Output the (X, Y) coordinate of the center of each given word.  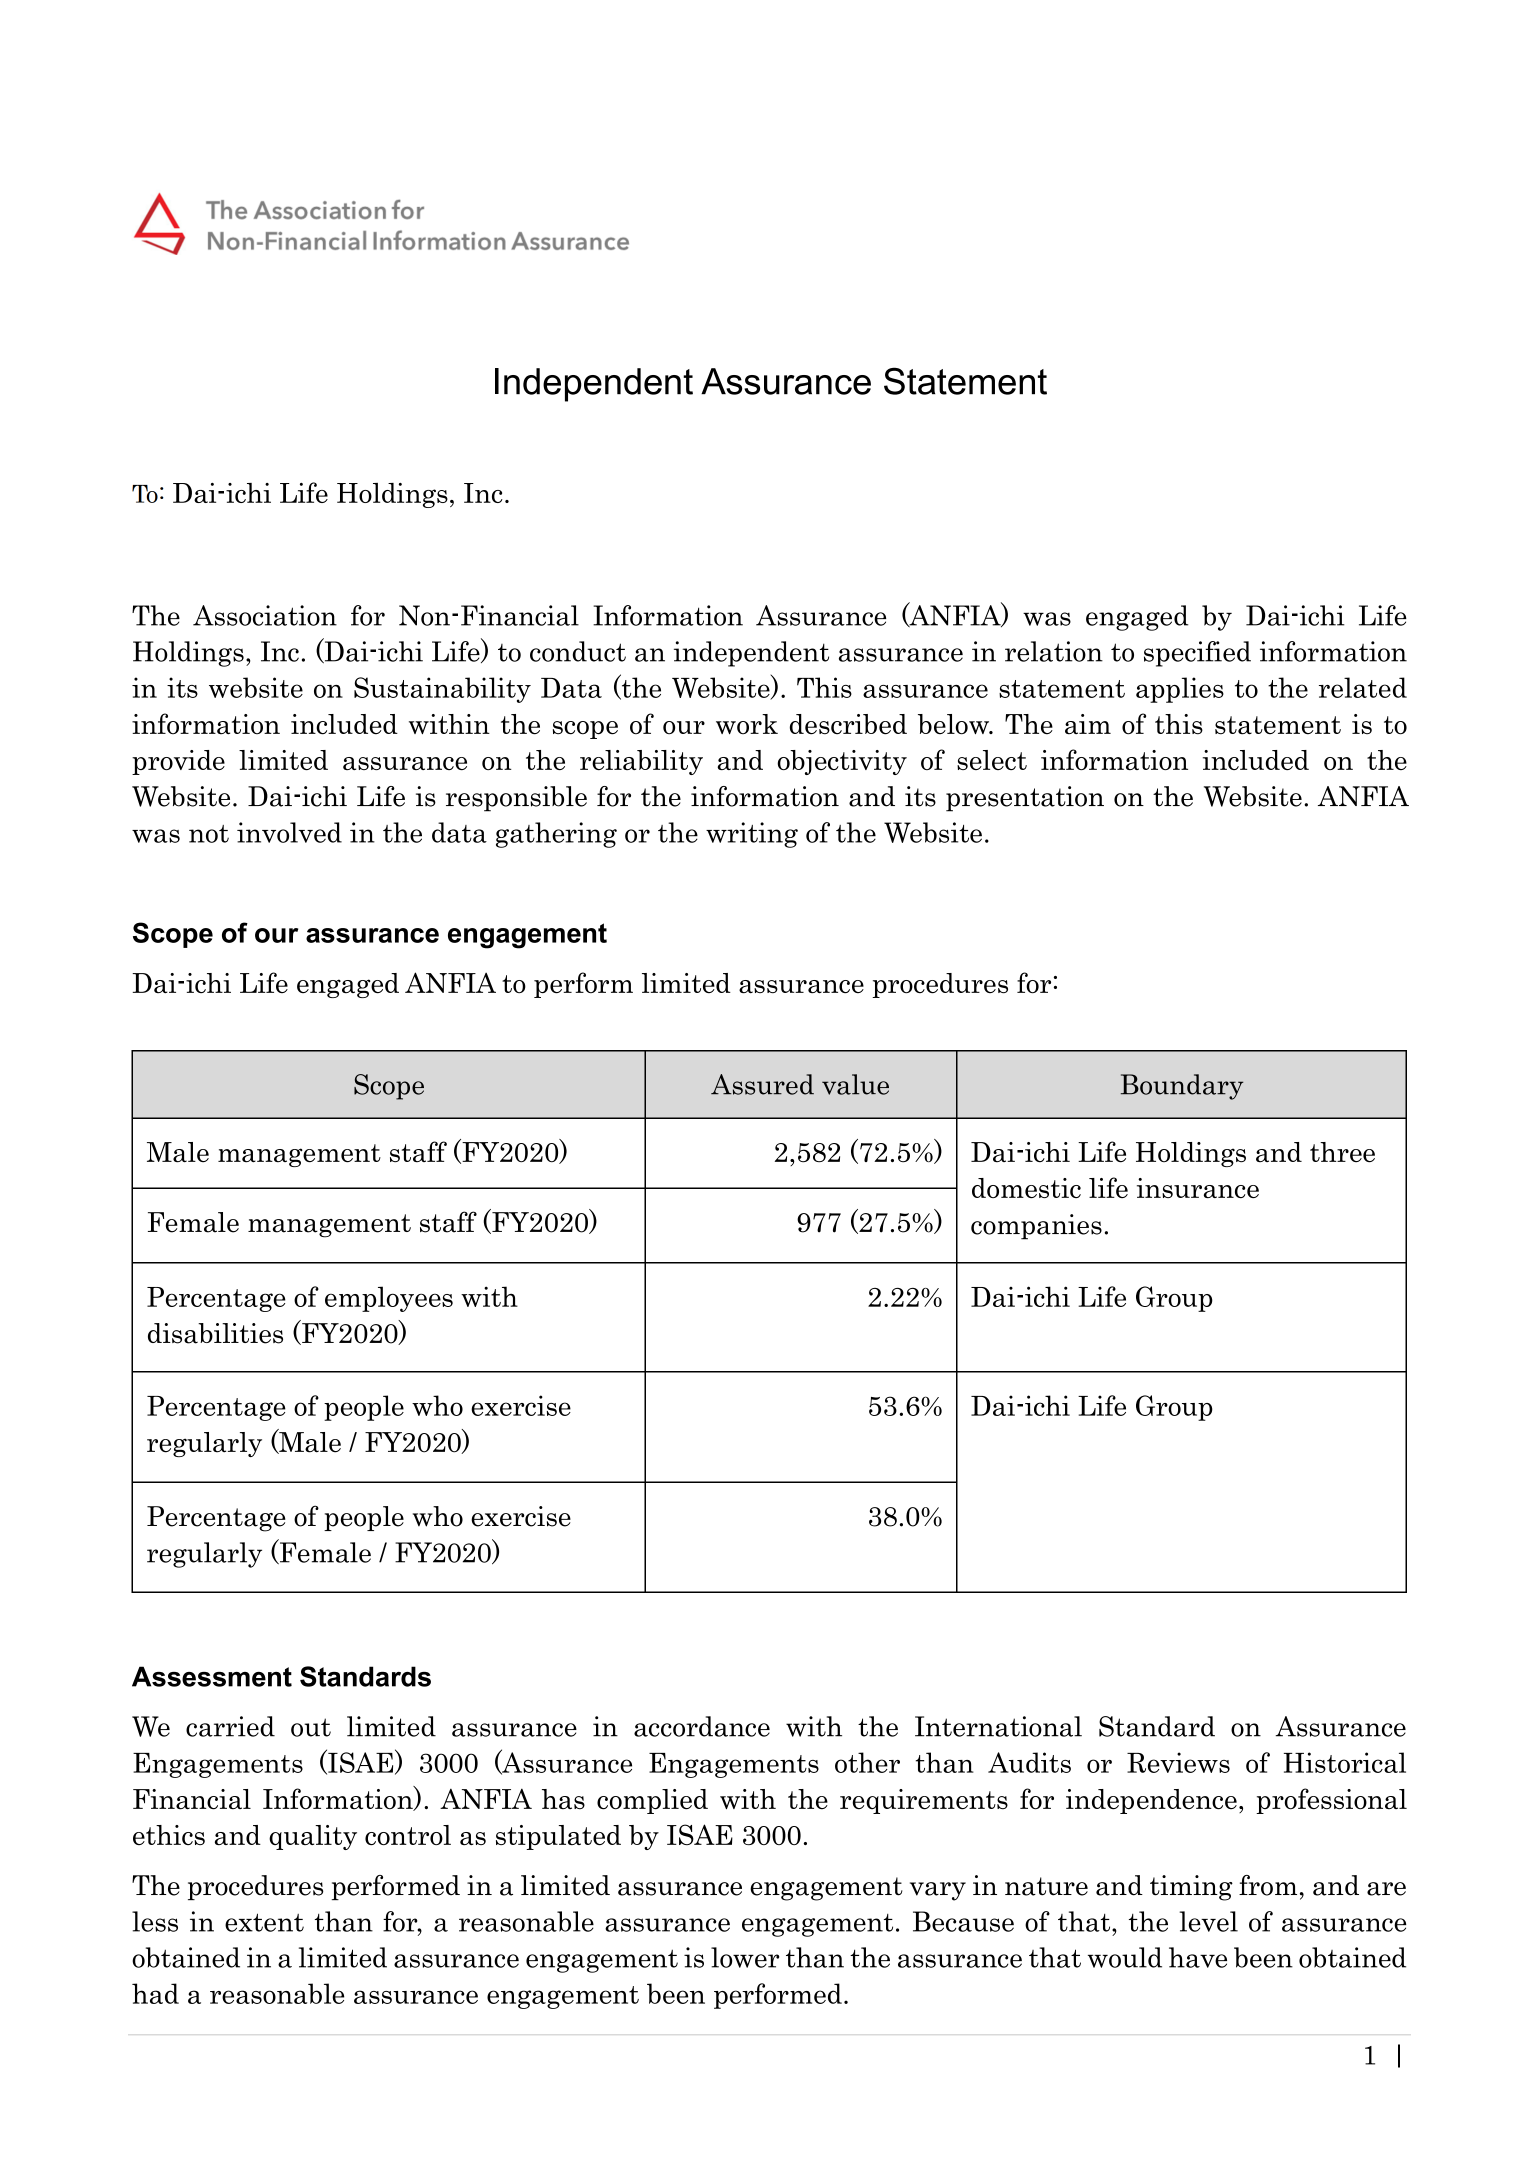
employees (389, 1299)
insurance (1198, 1188)
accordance (702, 1726)
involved (289, 832)
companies (1036, 1227)
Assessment (212, 1676)
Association (265, 615)
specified (1197, 654)
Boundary (1182, 1087)
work (747, 724)
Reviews (1178, 1762)
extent (264, 1922)
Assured (762, 1084)
